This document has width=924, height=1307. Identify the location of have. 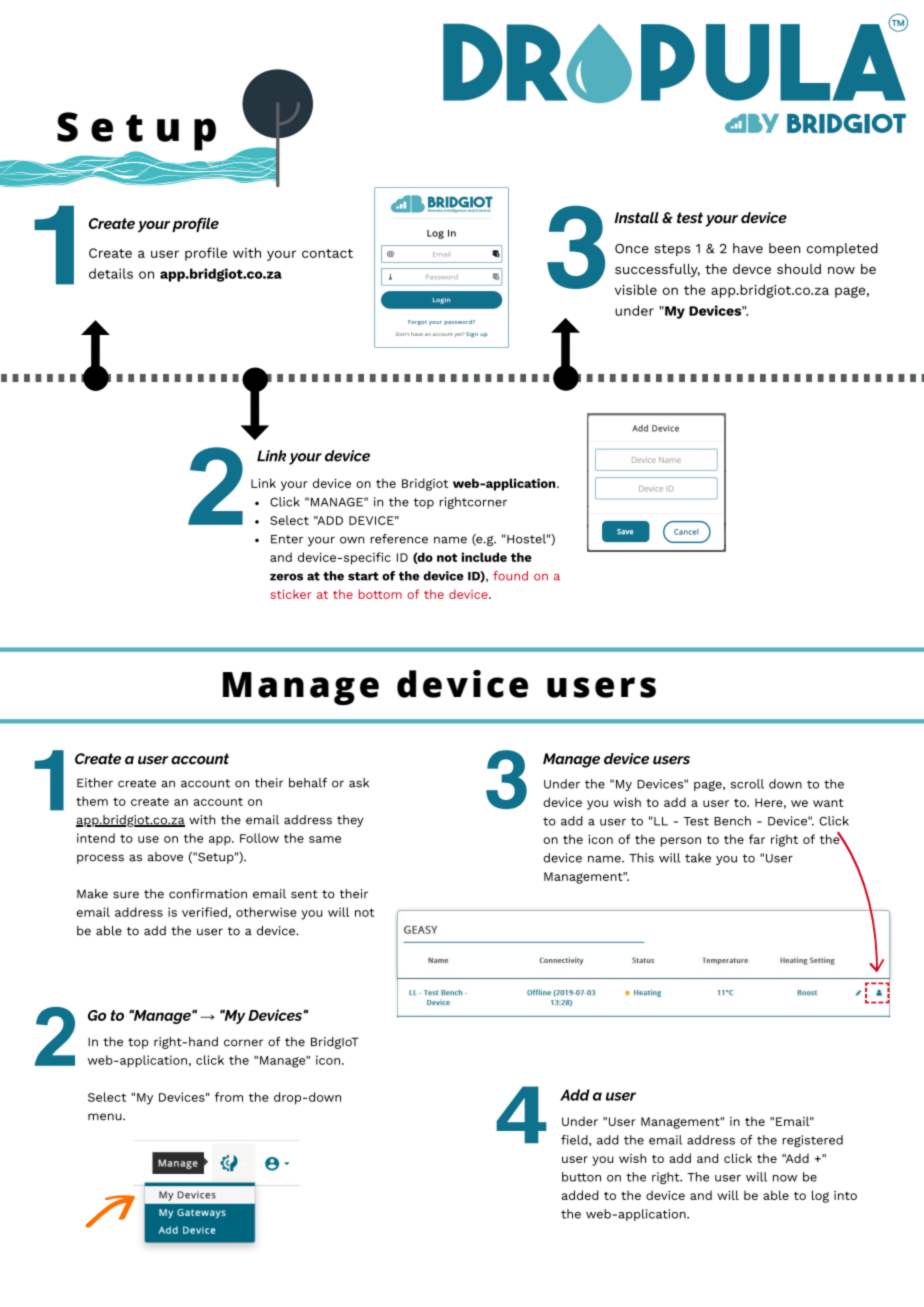
(748, 248).
